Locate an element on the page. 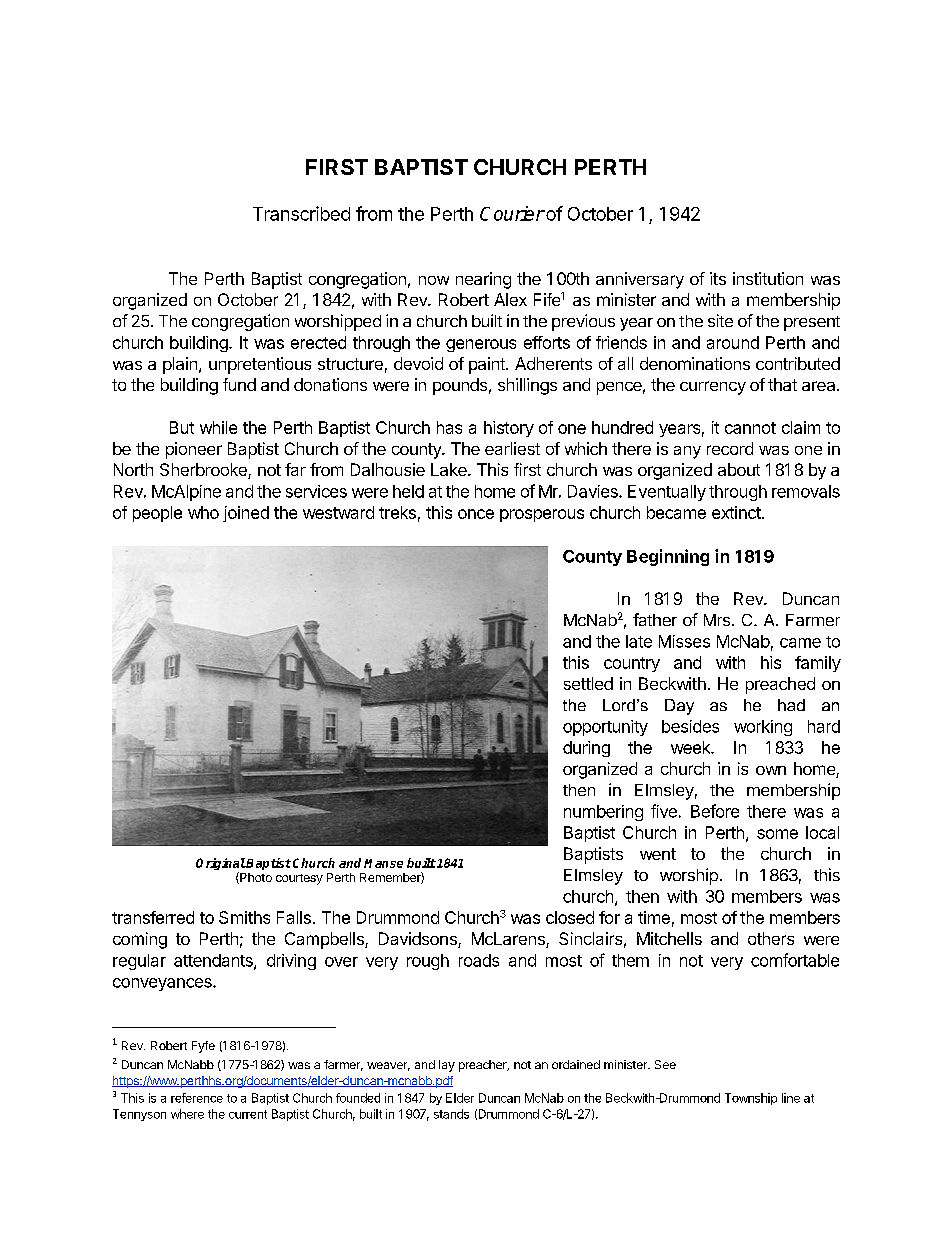 This page has height=1233, width=952. preached is located at coordinates (780, 685).
